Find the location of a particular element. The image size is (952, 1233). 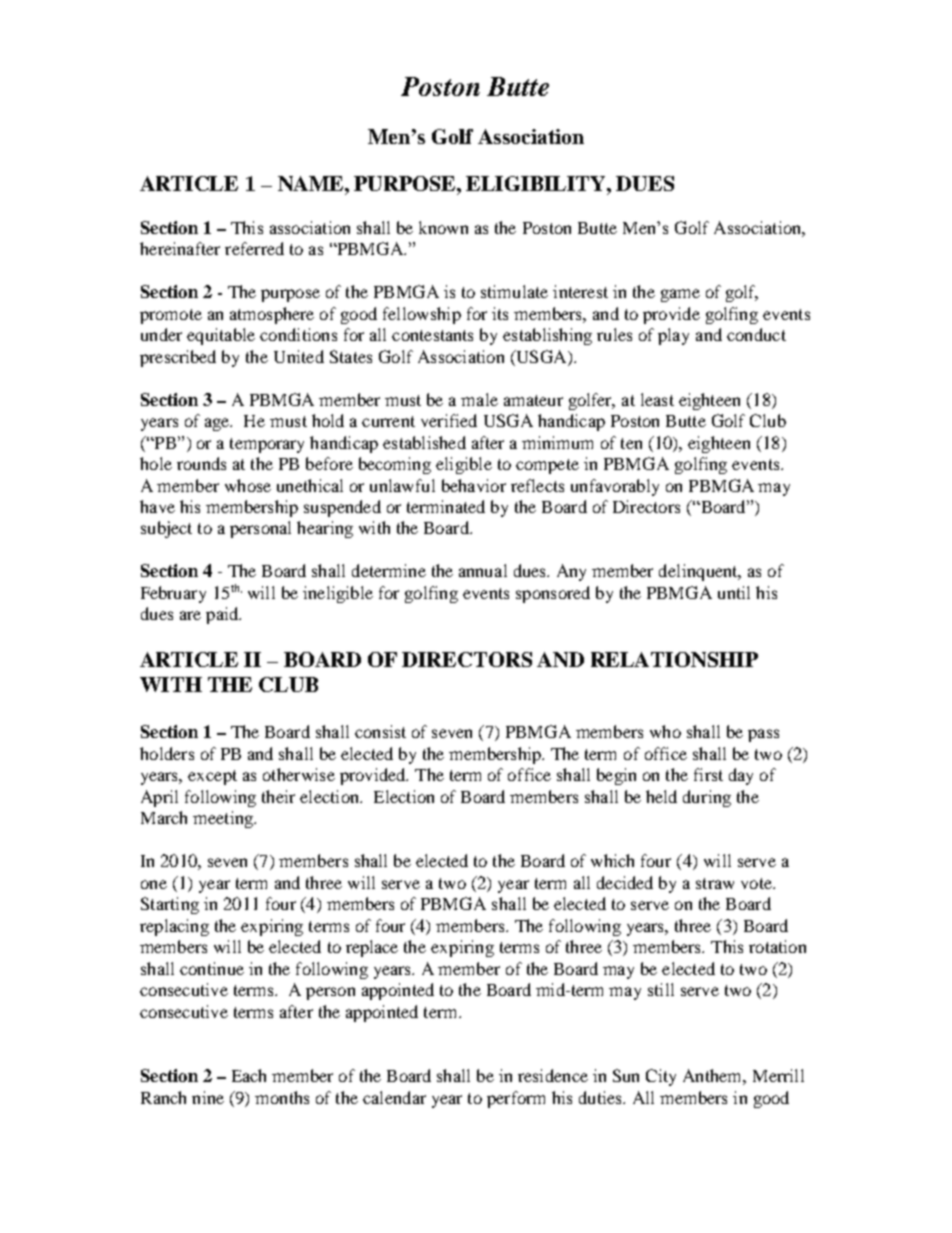

age is located at coordinates (218, 424).
